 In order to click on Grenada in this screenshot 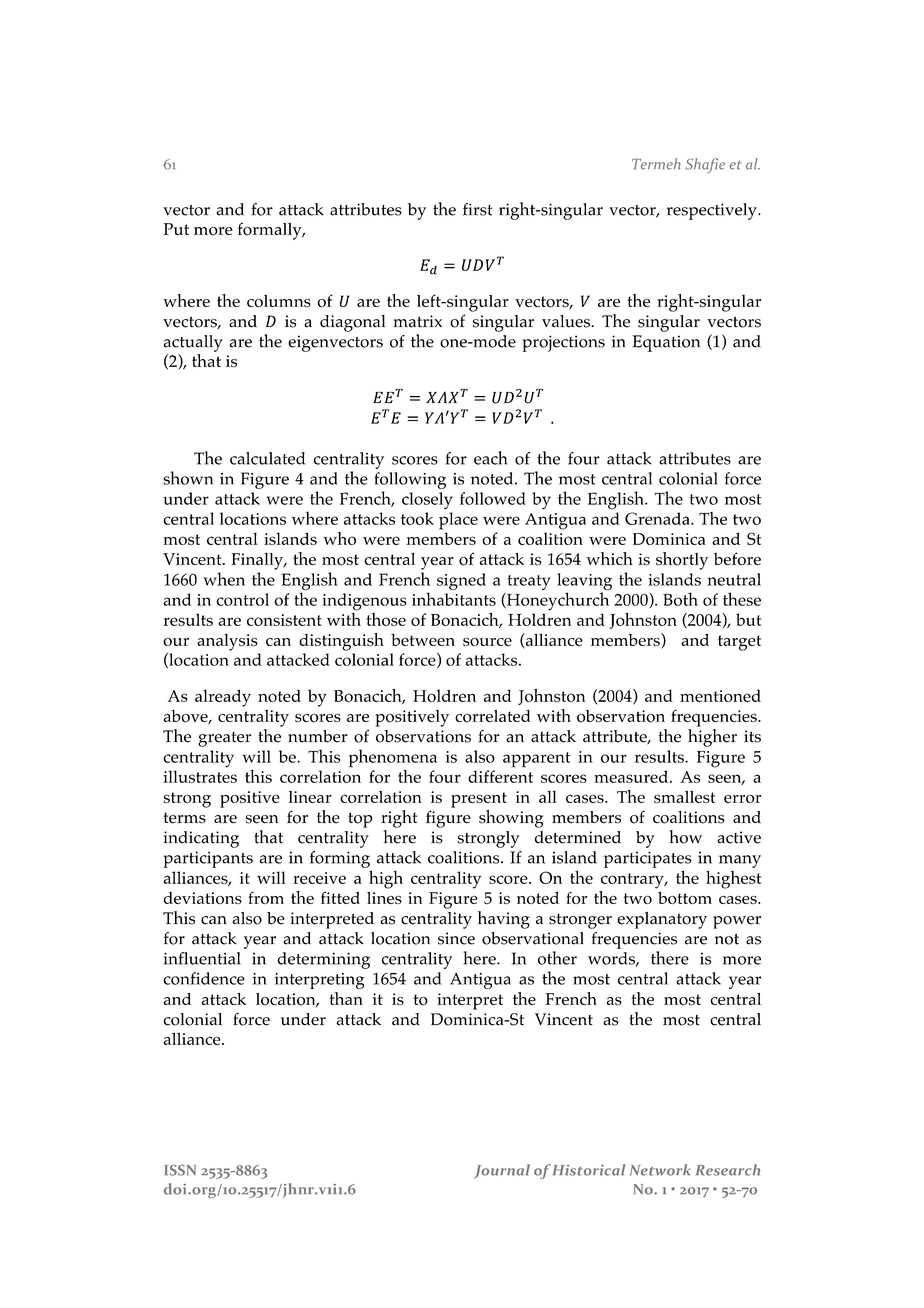, I will do `click(658, 518)`.
